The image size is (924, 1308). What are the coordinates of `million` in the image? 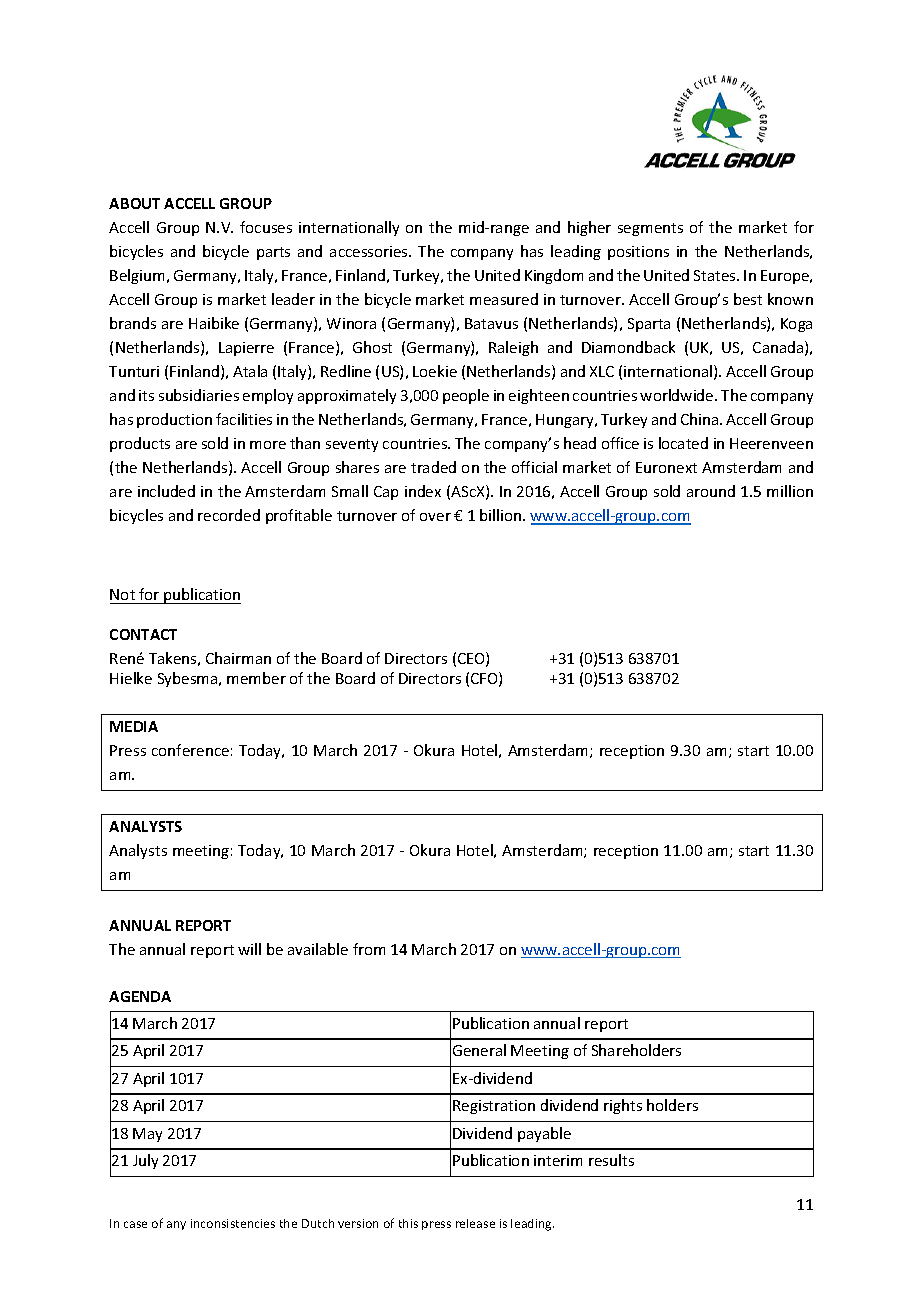 It's located at (790, 491).
